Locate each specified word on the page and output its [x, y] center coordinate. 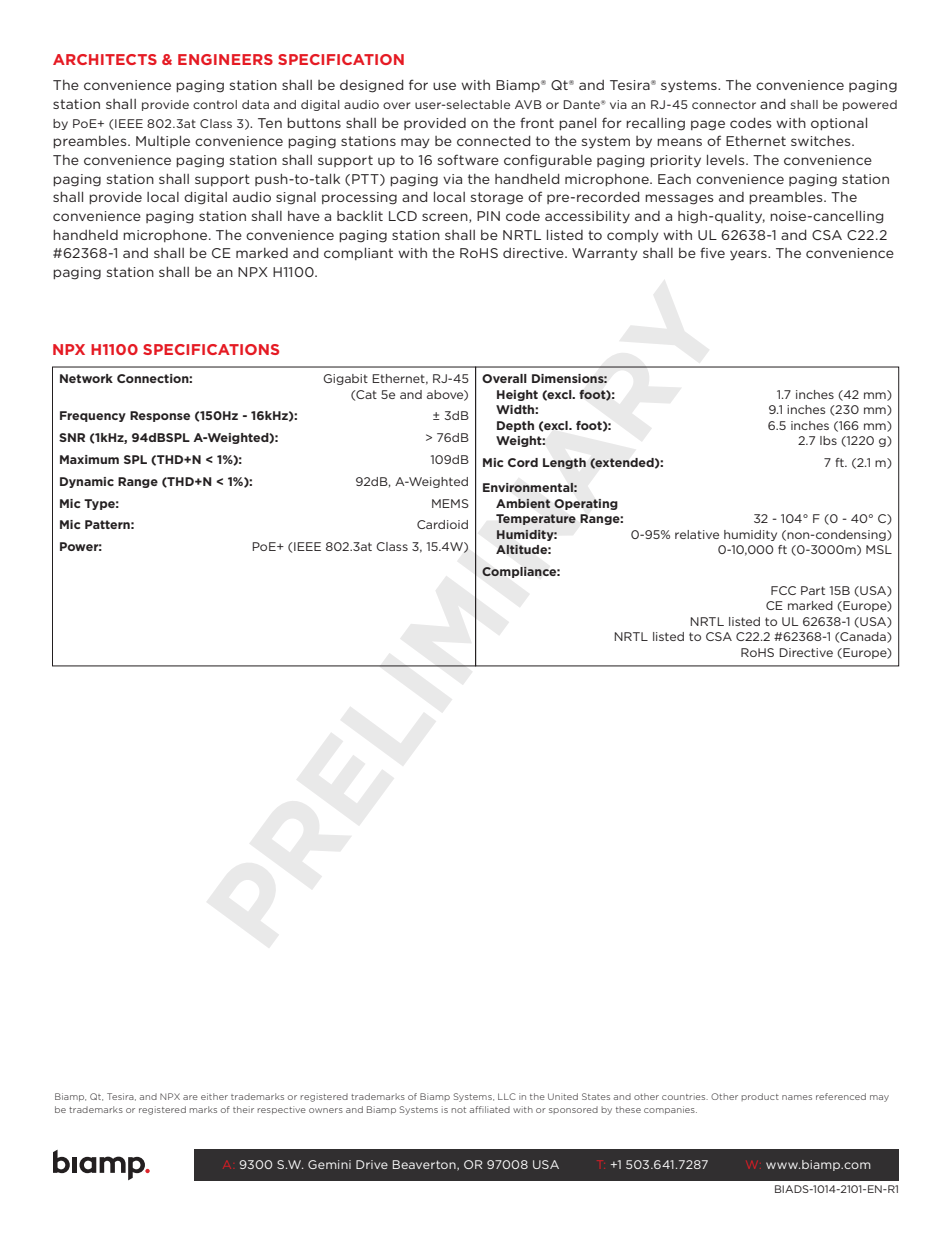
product [760, 1097]
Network [86, 378]
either [214, 1096]
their [243, 1109]
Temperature [536, 519]
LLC [507, 1096]
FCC [783, 590]
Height [517, 395]
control [215, 104]
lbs [828, 440]
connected [493, 141]
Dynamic [87, 482]
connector [724, 104]
